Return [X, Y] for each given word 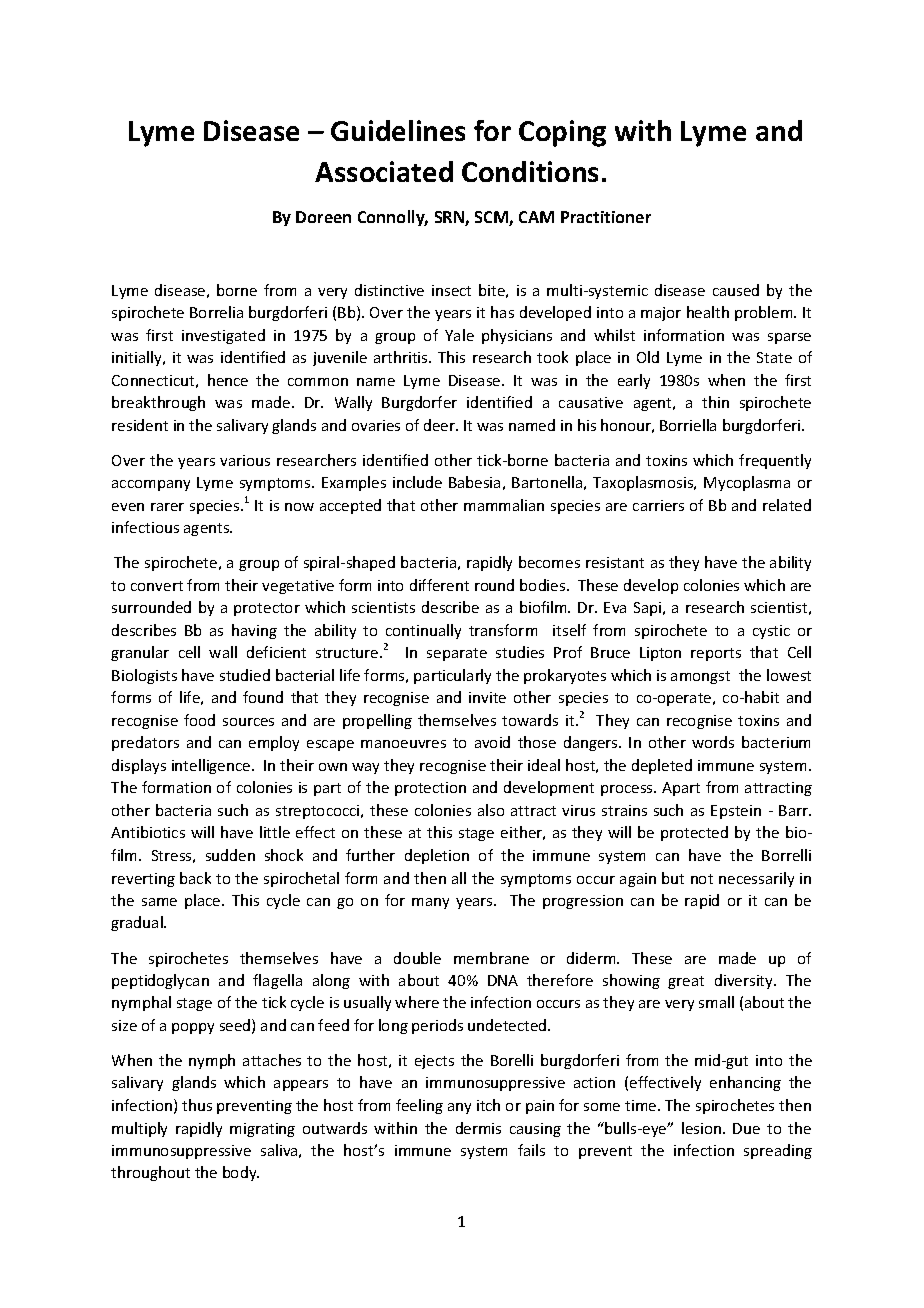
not [702, 879]
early [634, 381]
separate [457, 654]
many [430, 903]
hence [228, 380]
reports [716, 654]
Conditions [530, 171]
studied [245, 675]
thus [197, 1105]
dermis [478, 1128]
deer [441, 425]
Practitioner [606, 217]
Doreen [323, 217]
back [195, 878]
